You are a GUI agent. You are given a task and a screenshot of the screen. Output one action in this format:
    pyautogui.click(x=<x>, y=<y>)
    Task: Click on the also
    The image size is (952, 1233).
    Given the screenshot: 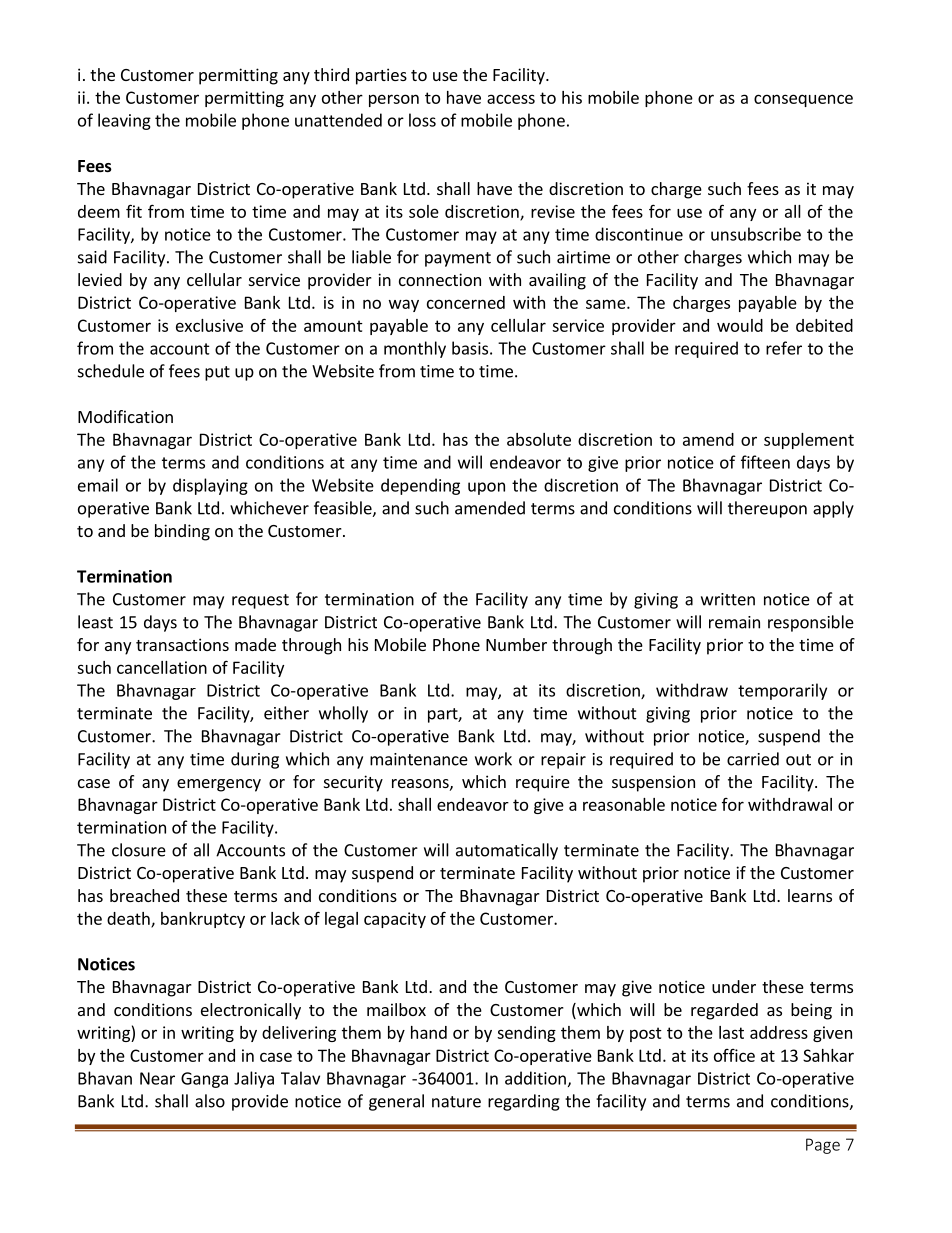 What is the action you would take?
    pyautogui.click(x=210, y=1101)
